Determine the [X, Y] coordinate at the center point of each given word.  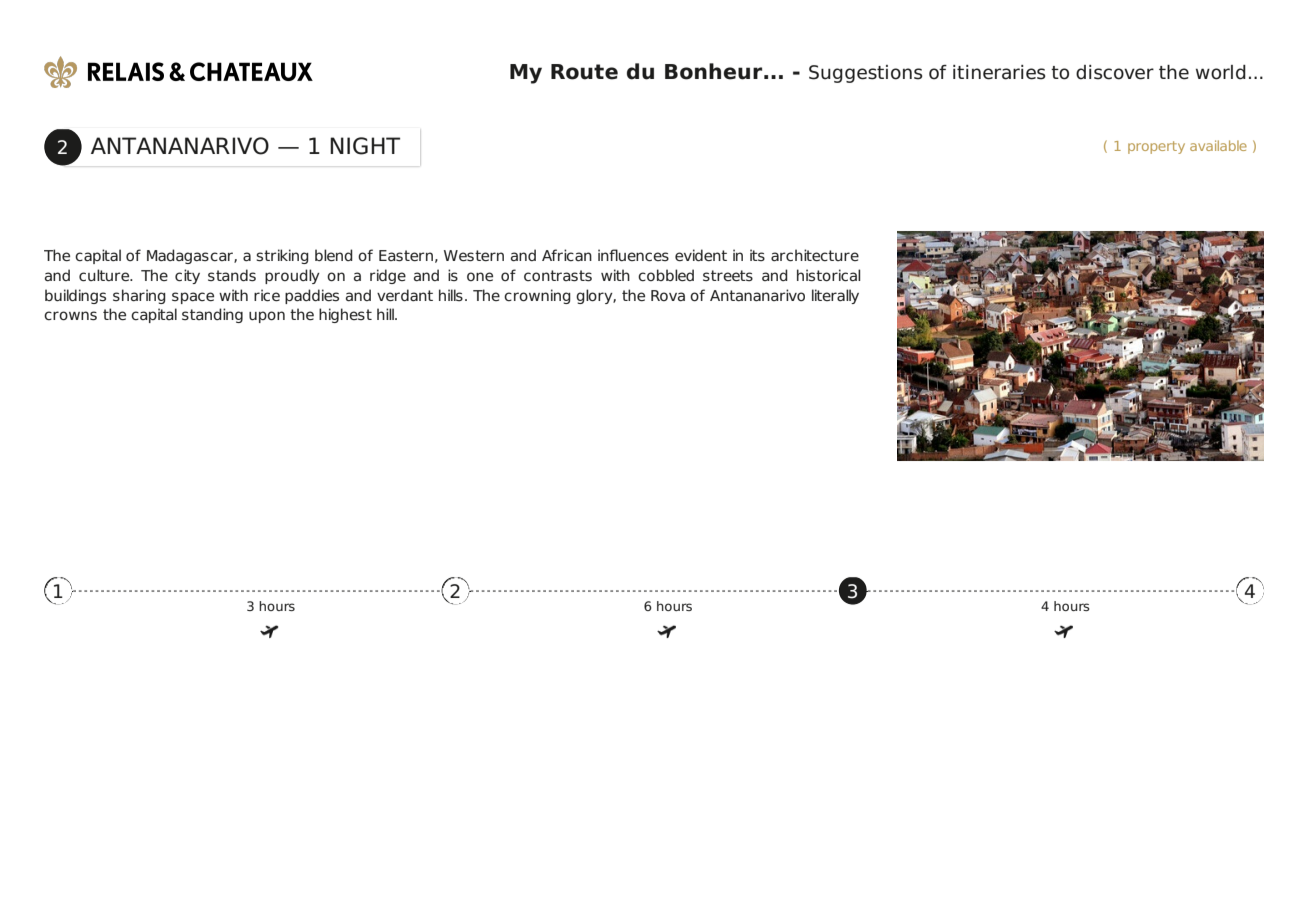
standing [212, 315]
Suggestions [866, 74]
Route [584, 72]
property [1156, 147]
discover [1115, 72]
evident [701, 255]
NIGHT [365, 146]
